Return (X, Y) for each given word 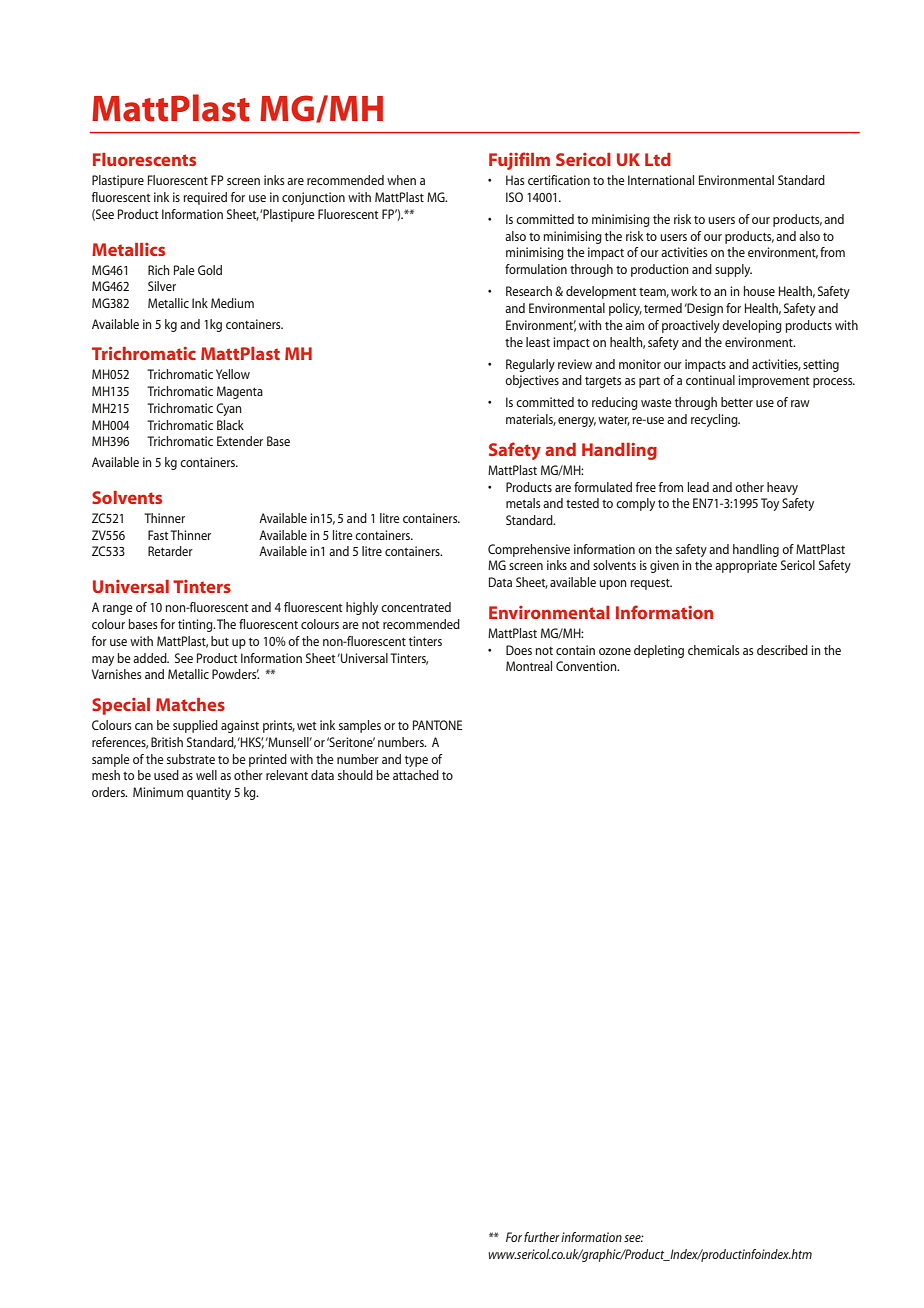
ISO (514, 197)
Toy (770, 504)
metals (523, 503)
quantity (209, 793)
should (355, 775)
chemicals (713, 650)
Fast (158, 535)
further (542, 1237)
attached (416, 775)
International (661, 180)
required (205, 198)
